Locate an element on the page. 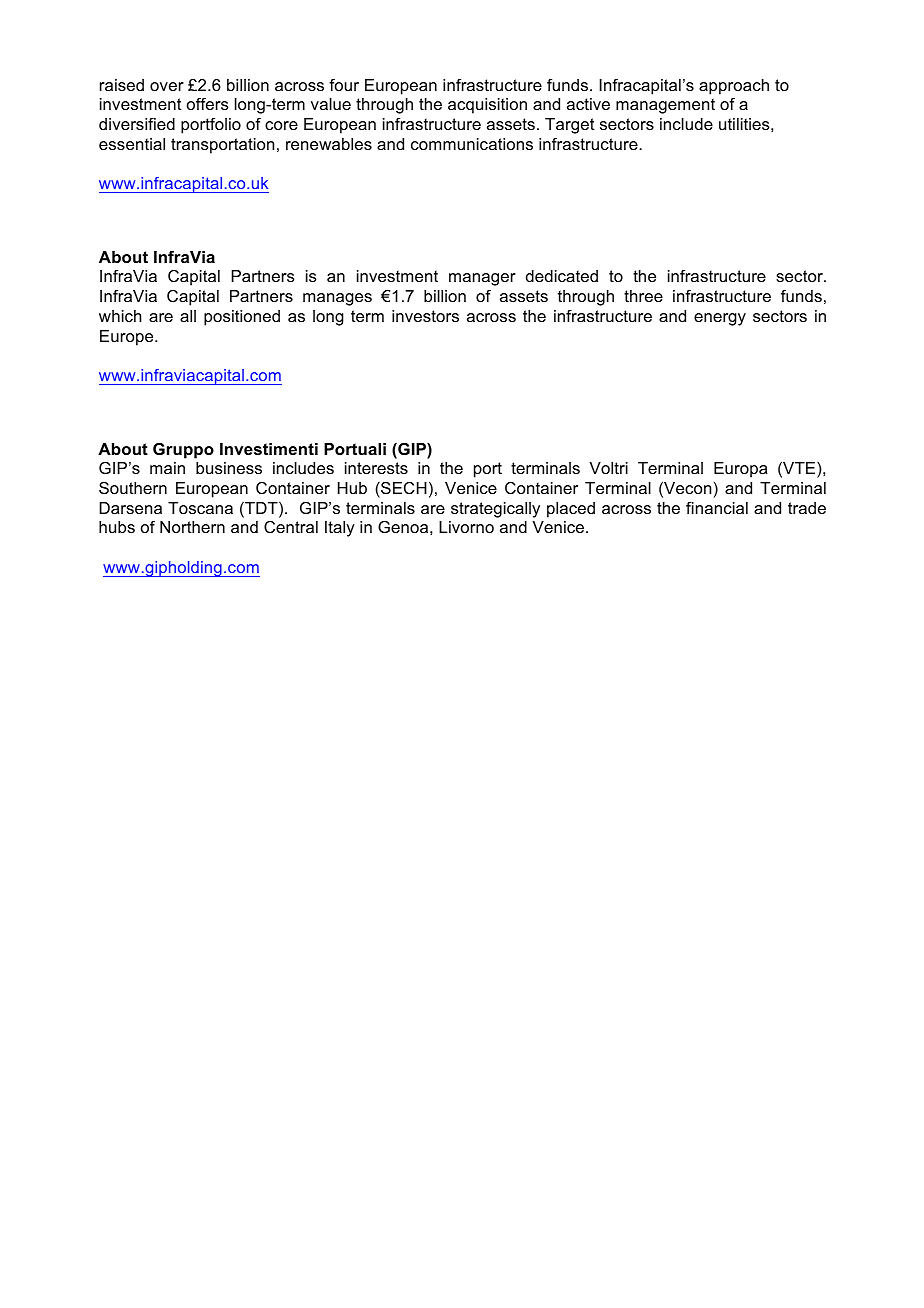 The width and height of the document is (924, 1308). essential is located at coordinates (132, 144).
